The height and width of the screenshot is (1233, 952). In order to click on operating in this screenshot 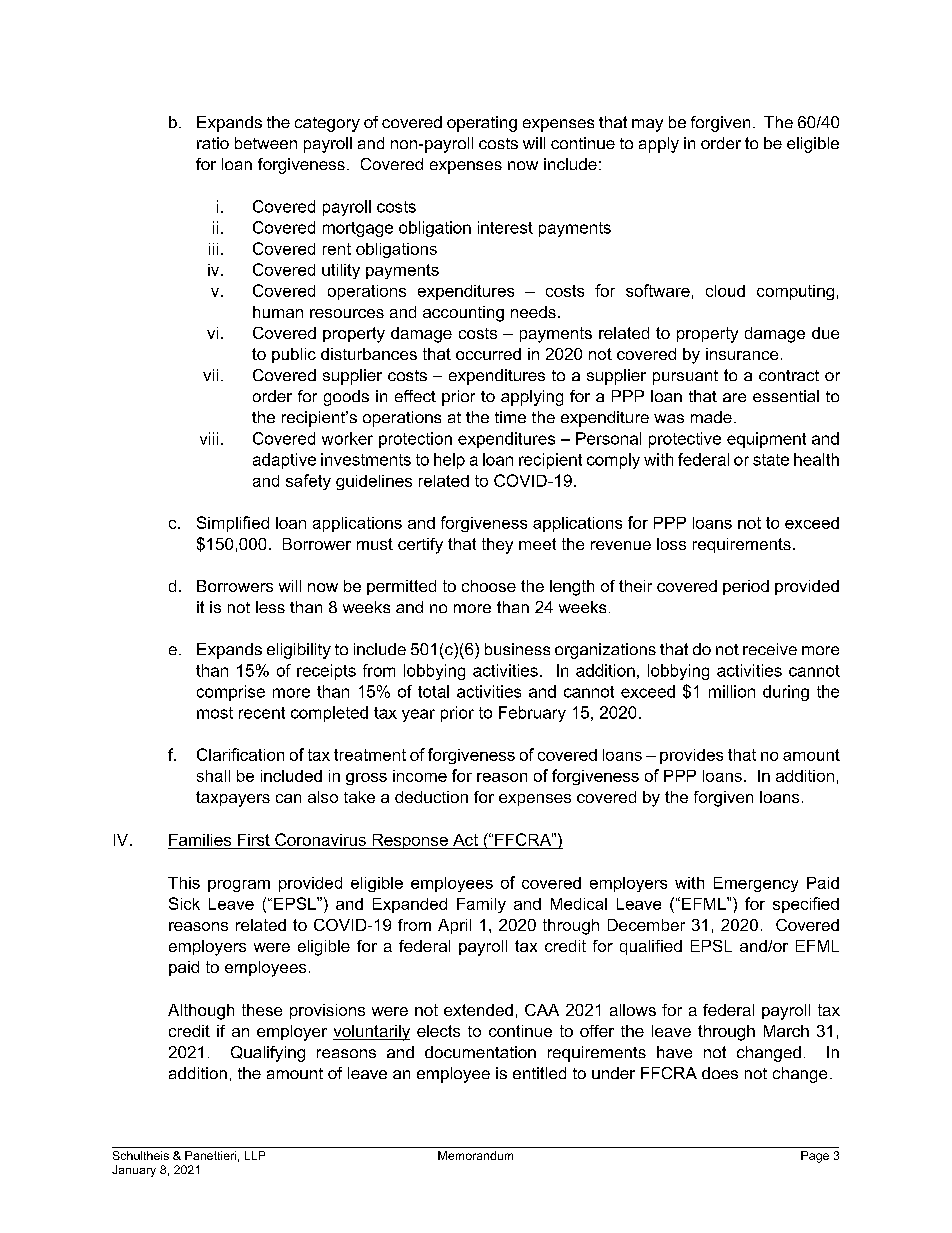, I will do `click(482, 124)`.
